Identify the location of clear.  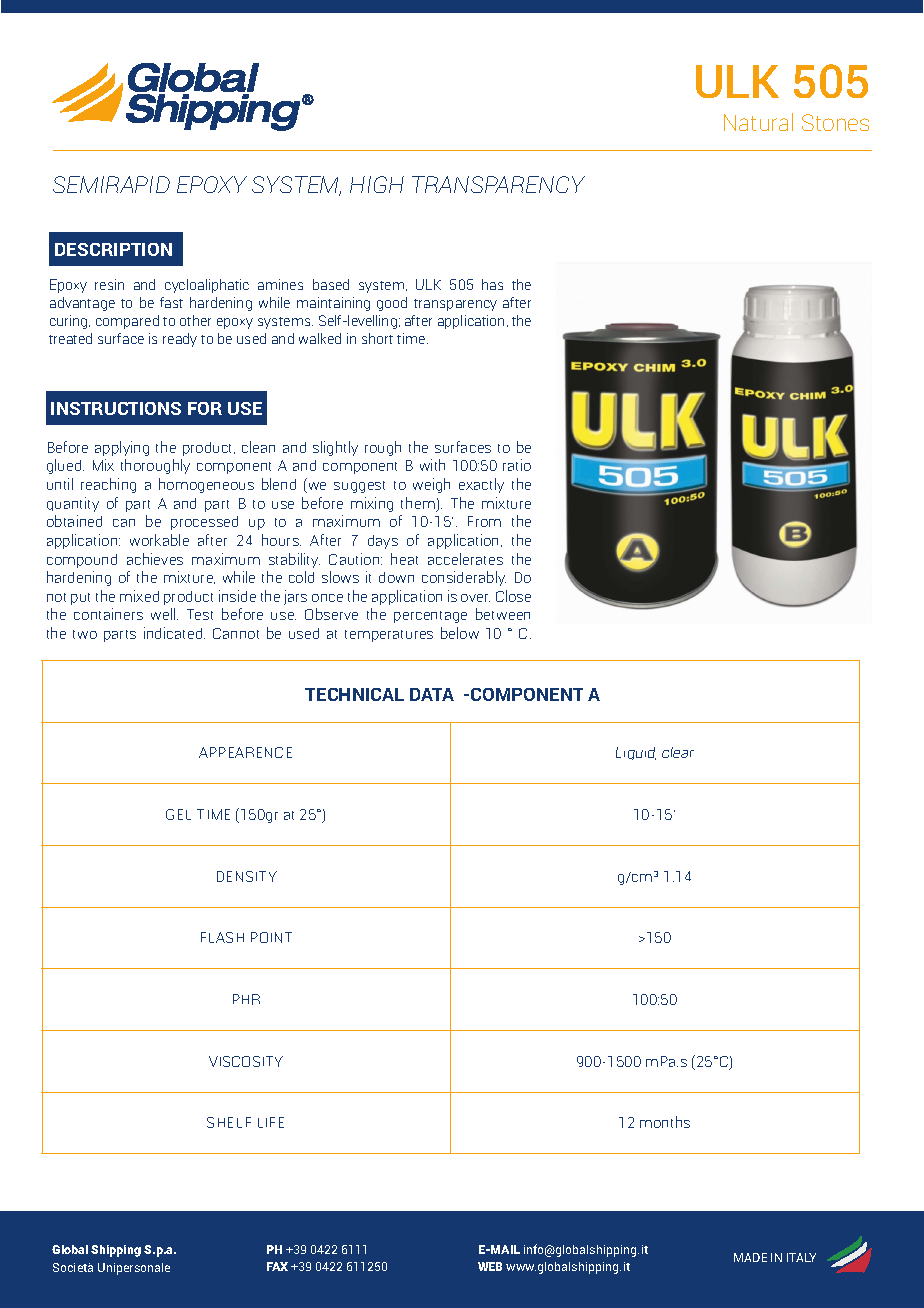
(678, 752).
